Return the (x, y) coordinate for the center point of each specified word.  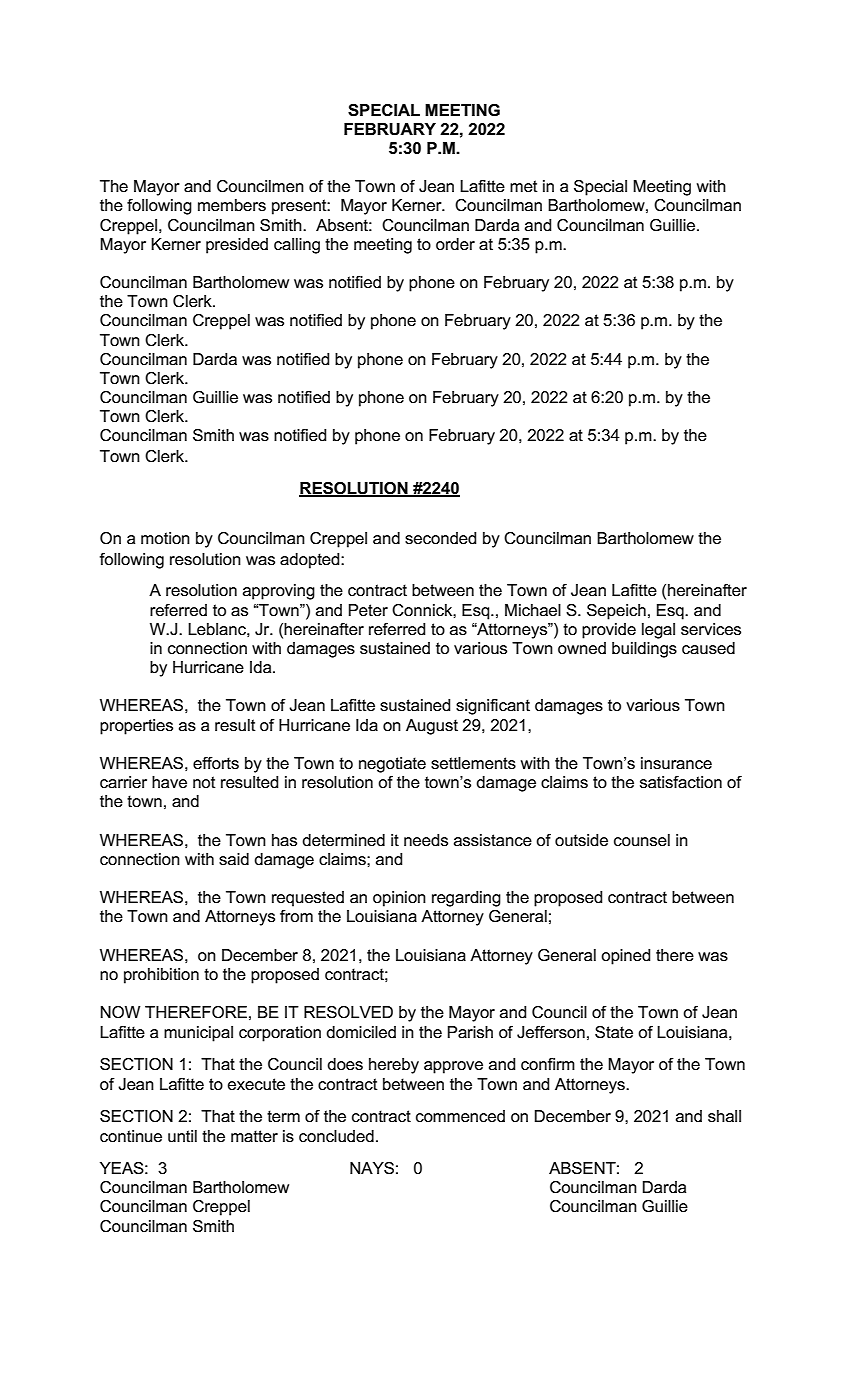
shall (724, 1116)
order (455, 244)
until (182, 1136)
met (524, 186)
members (232, 205)
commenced (460, 1116)
